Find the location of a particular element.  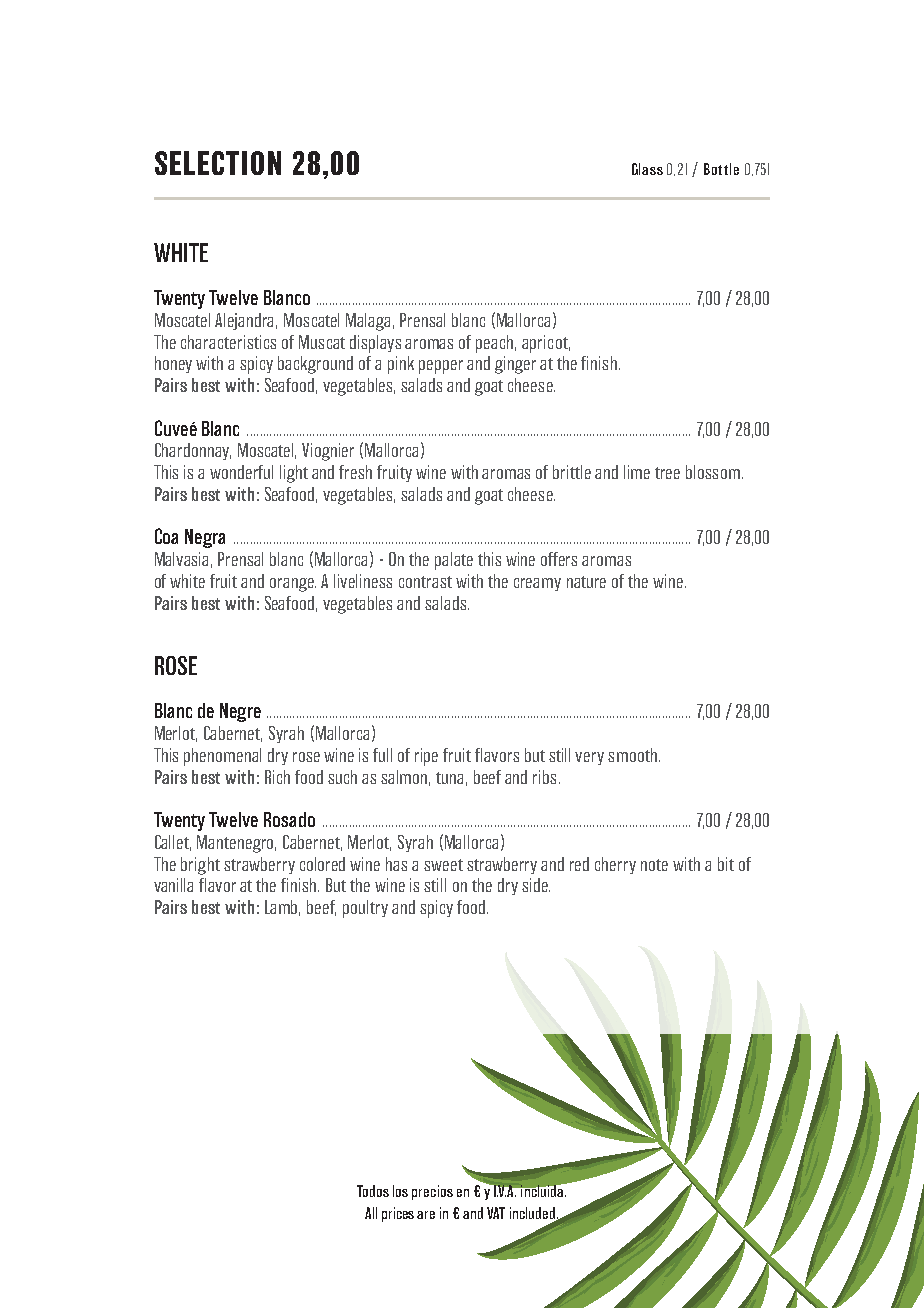

smooth is located at coordinates (632, 755).
